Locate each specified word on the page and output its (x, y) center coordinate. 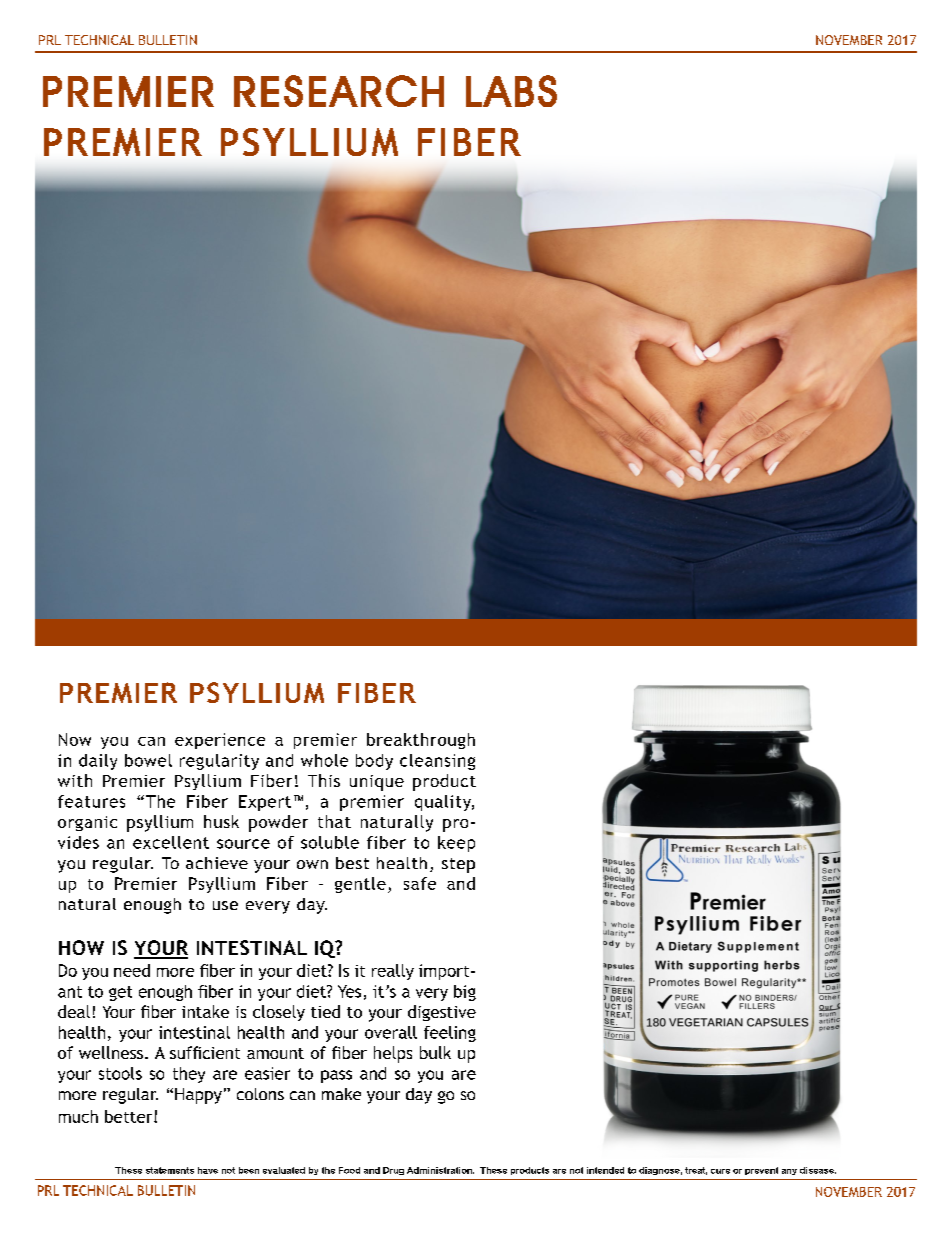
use (225, 905)
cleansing (437, 762)
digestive (442, 1013)
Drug (393, 1171)
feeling (450, 1034)
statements (170, 1170)
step (458, 865)
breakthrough (421, 741)
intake (205, 1011)
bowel (148, 760)
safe (420, 883)
